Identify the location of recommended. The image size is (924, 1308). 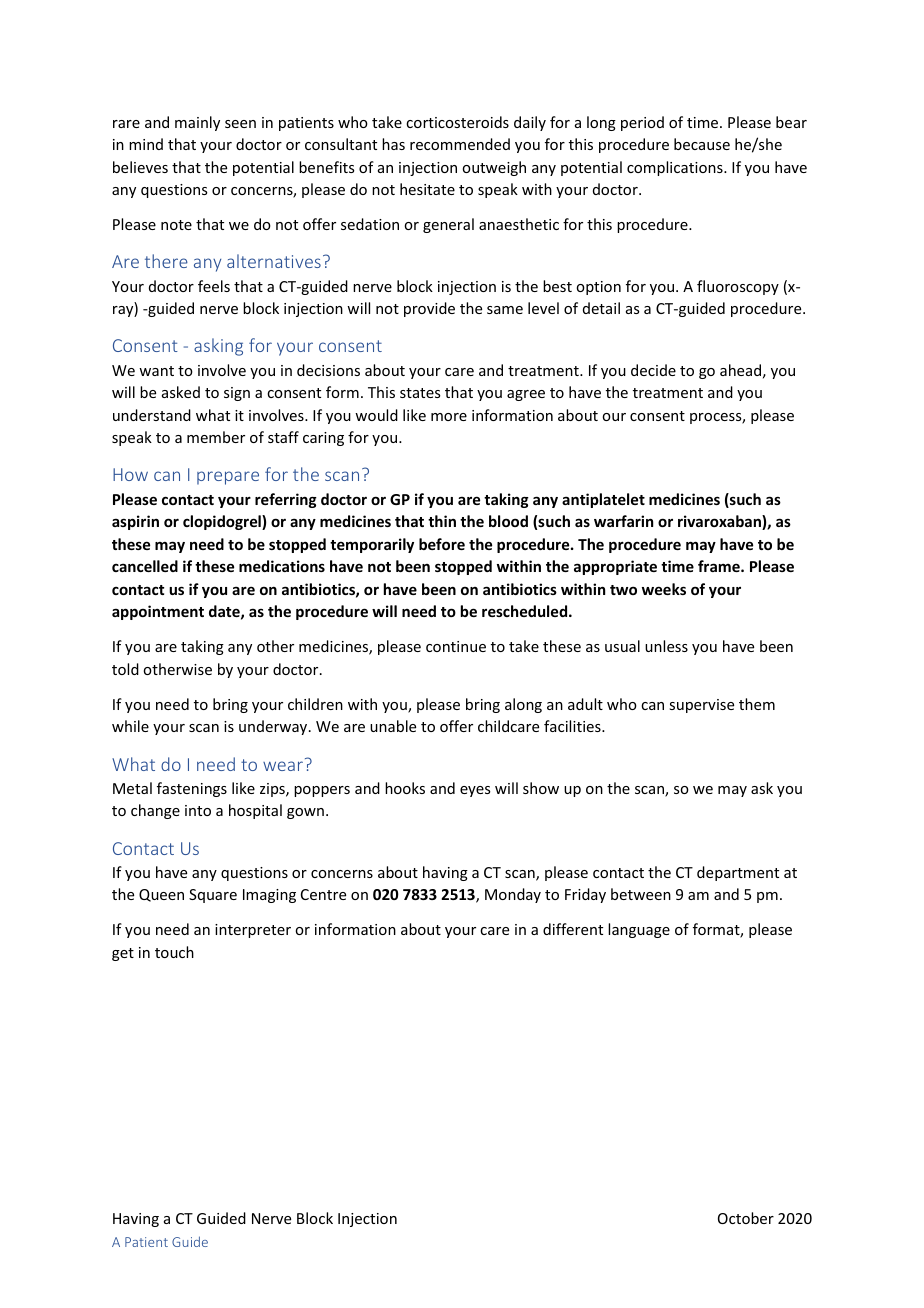
(460, 144).
